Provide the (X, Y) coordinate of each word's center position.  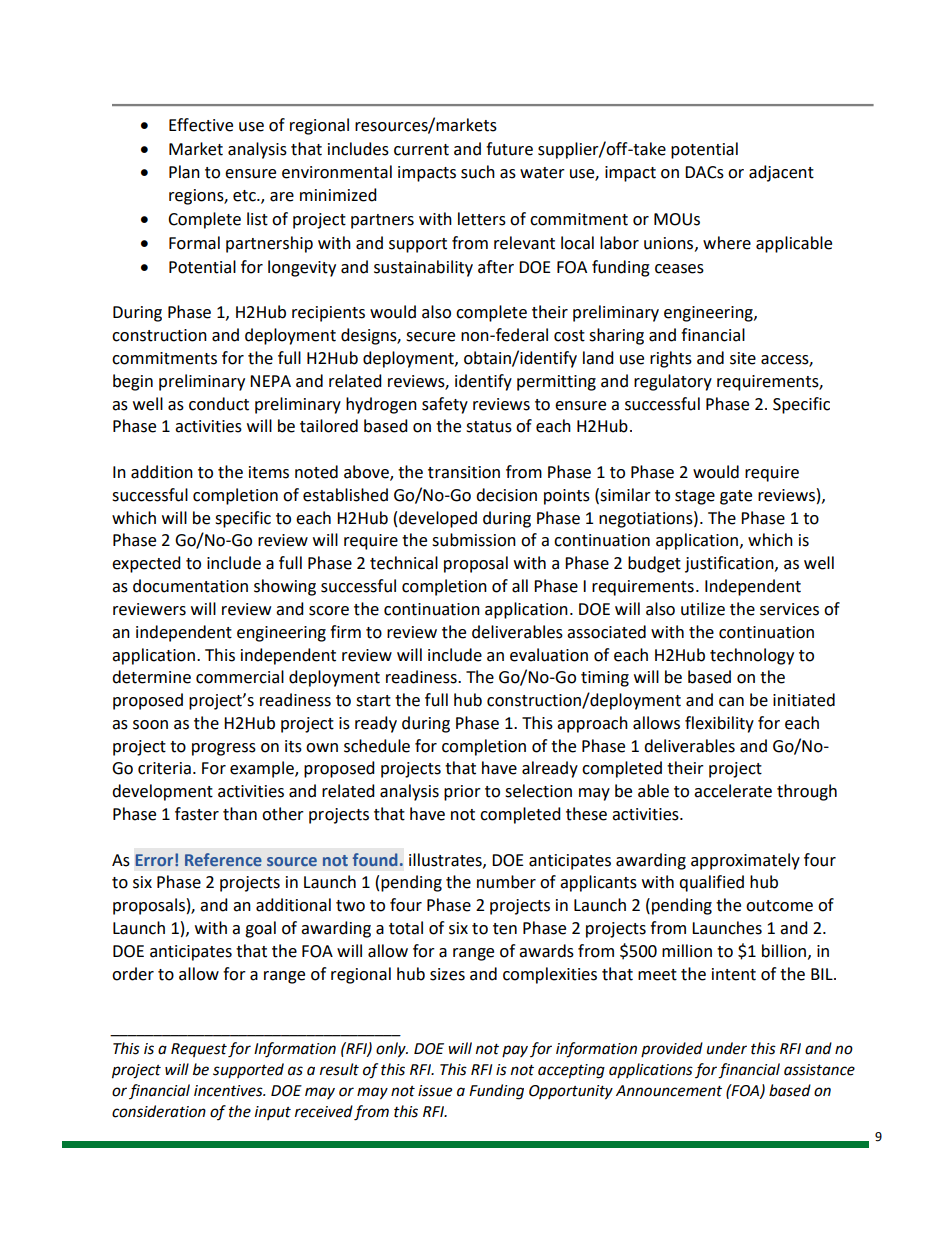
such (478, 172)
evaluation (549, 655)
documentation (190, 586)
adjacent (781, 173)
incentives (229, 1091)
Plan (184, 172)
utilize (703, 609)
